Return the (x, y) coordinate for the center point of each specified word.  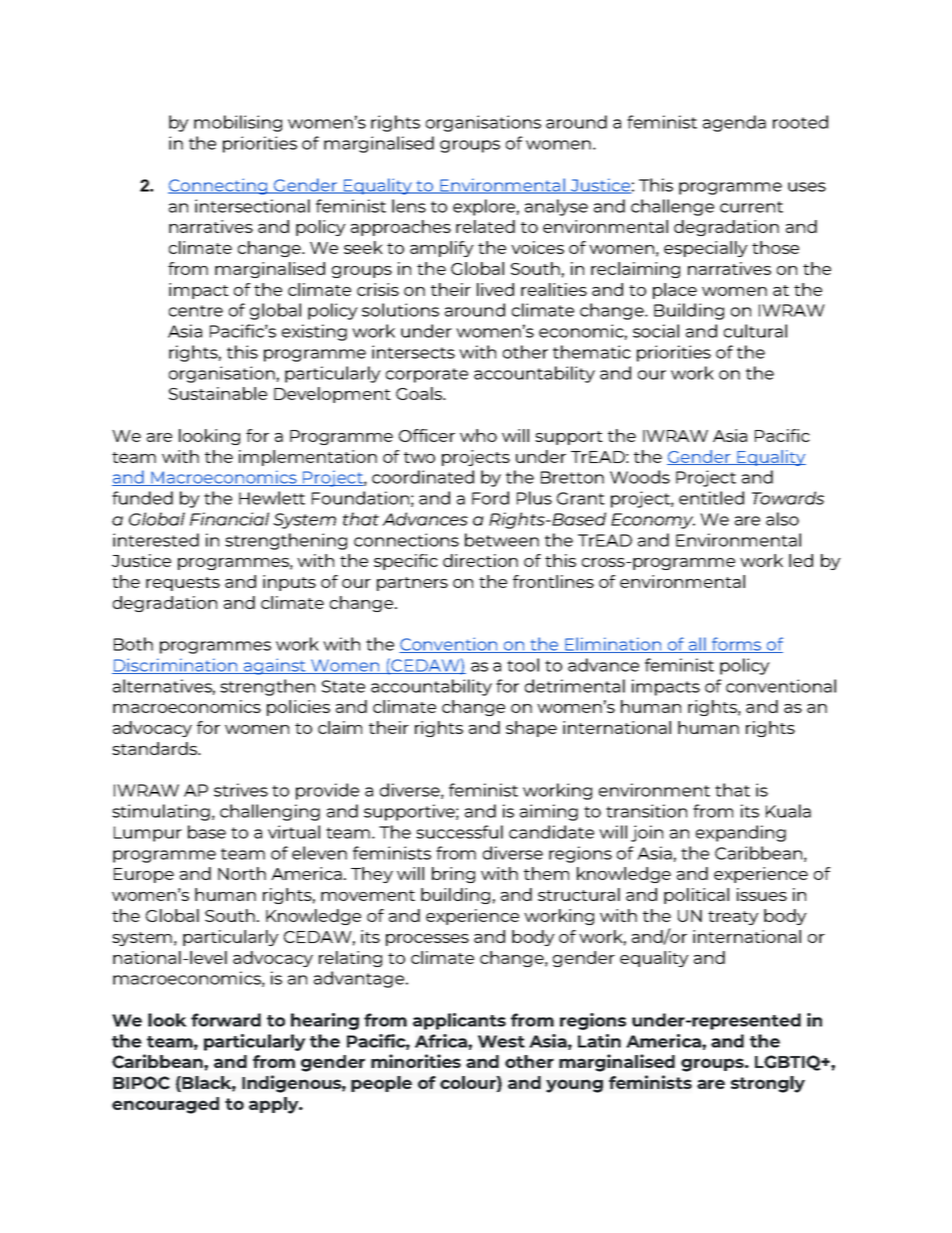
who (478, 435)
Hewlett (272, 498)
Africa (442, 1041)
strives (241, 790)
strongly (768, 1084)
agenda (734, 123)
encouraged (165, 1105)
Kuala (788, 811)
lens (409, 206)
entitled (711, 498)
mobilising (238, 123)
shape (531, 729)
